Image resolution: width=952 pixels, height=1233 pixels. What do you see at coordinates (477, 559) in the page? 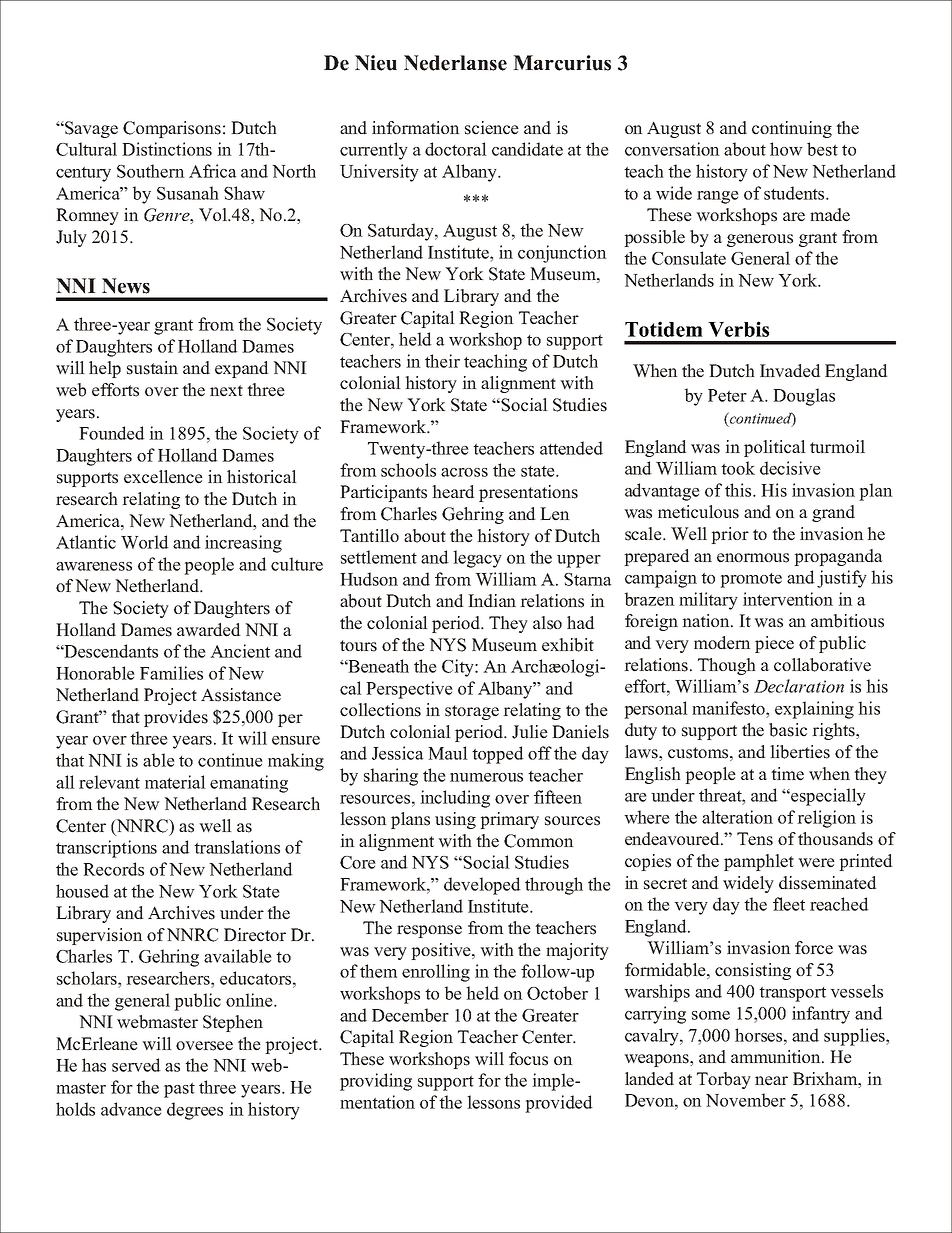
I see `legacy` at bounding box center [477, 559].
